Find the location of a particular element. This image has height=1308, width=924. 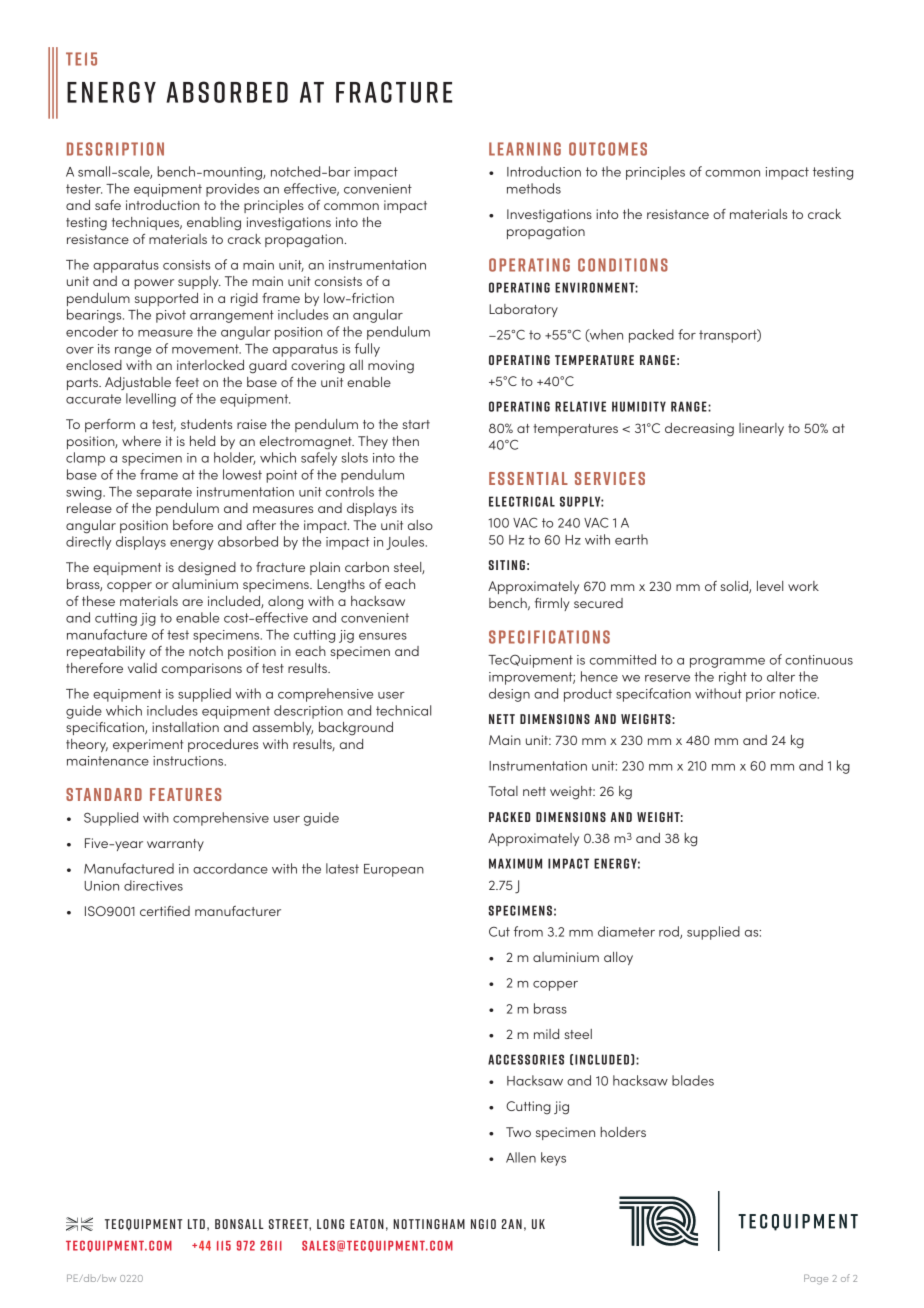

enabling is located at coordinates (214, 224).
